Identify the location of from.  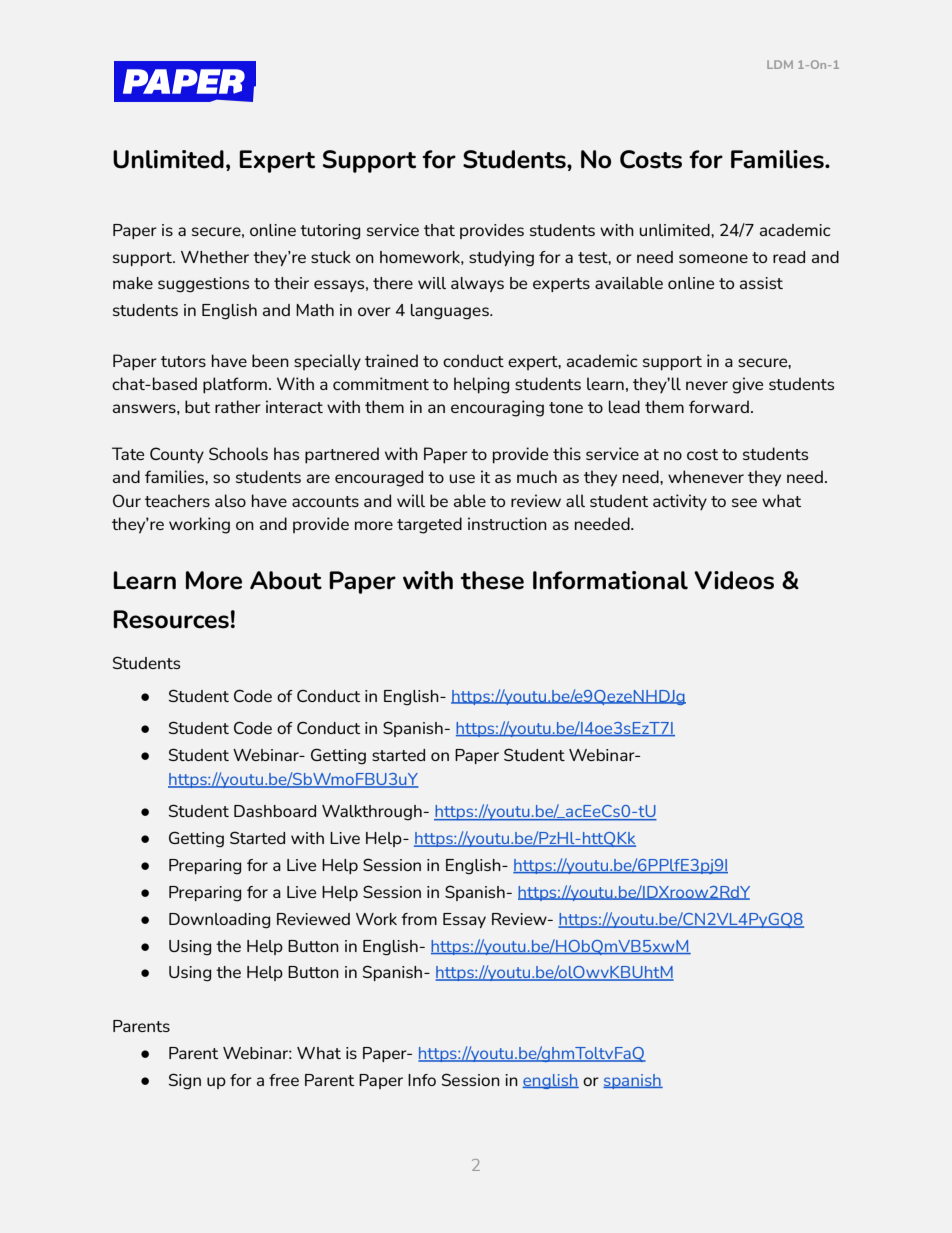
(419, 919).
